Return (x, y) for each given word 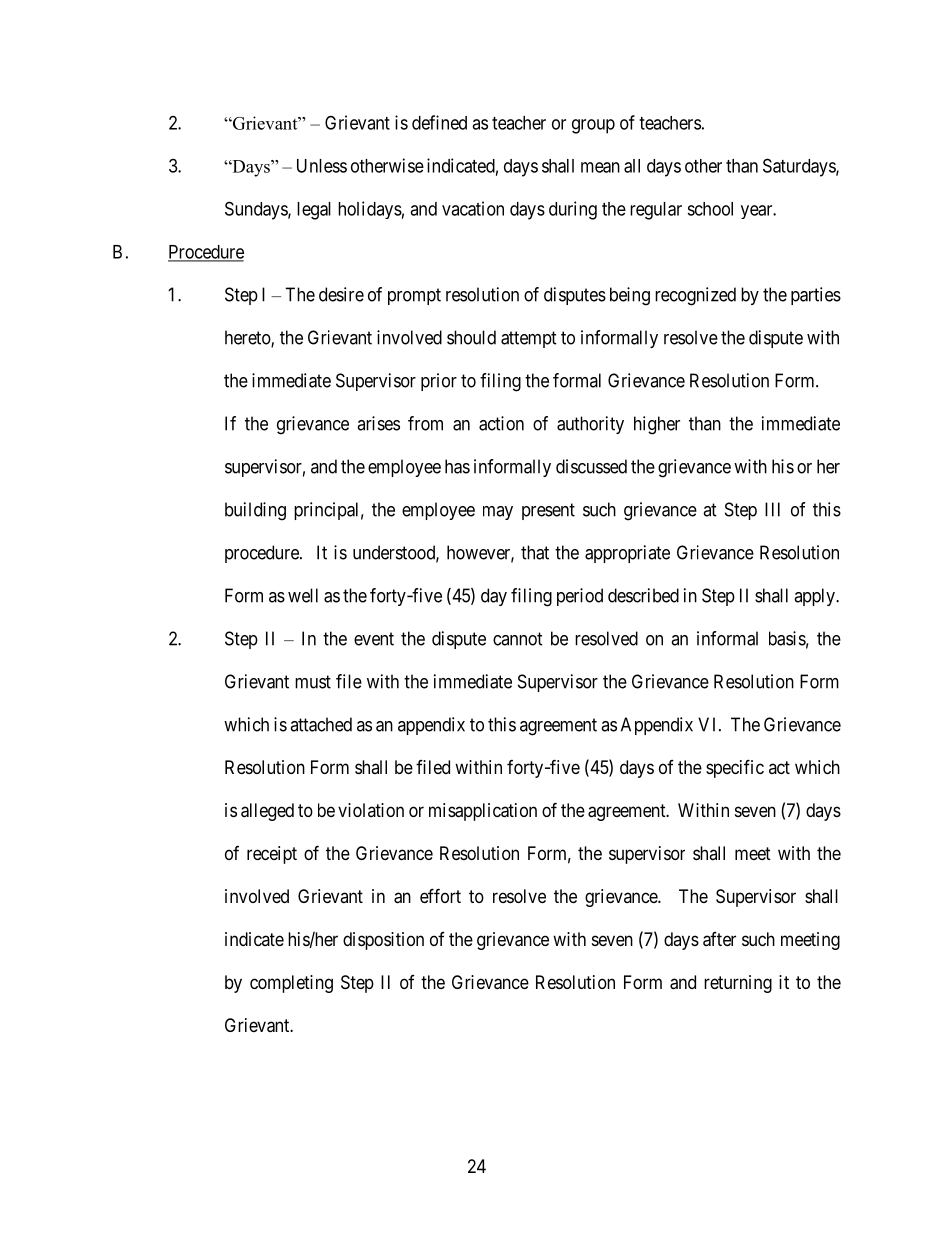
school (710, 209)
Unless (322, 166)
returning (738, 984)
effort (440, 895)
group (593, 126)
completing (291, 984)
